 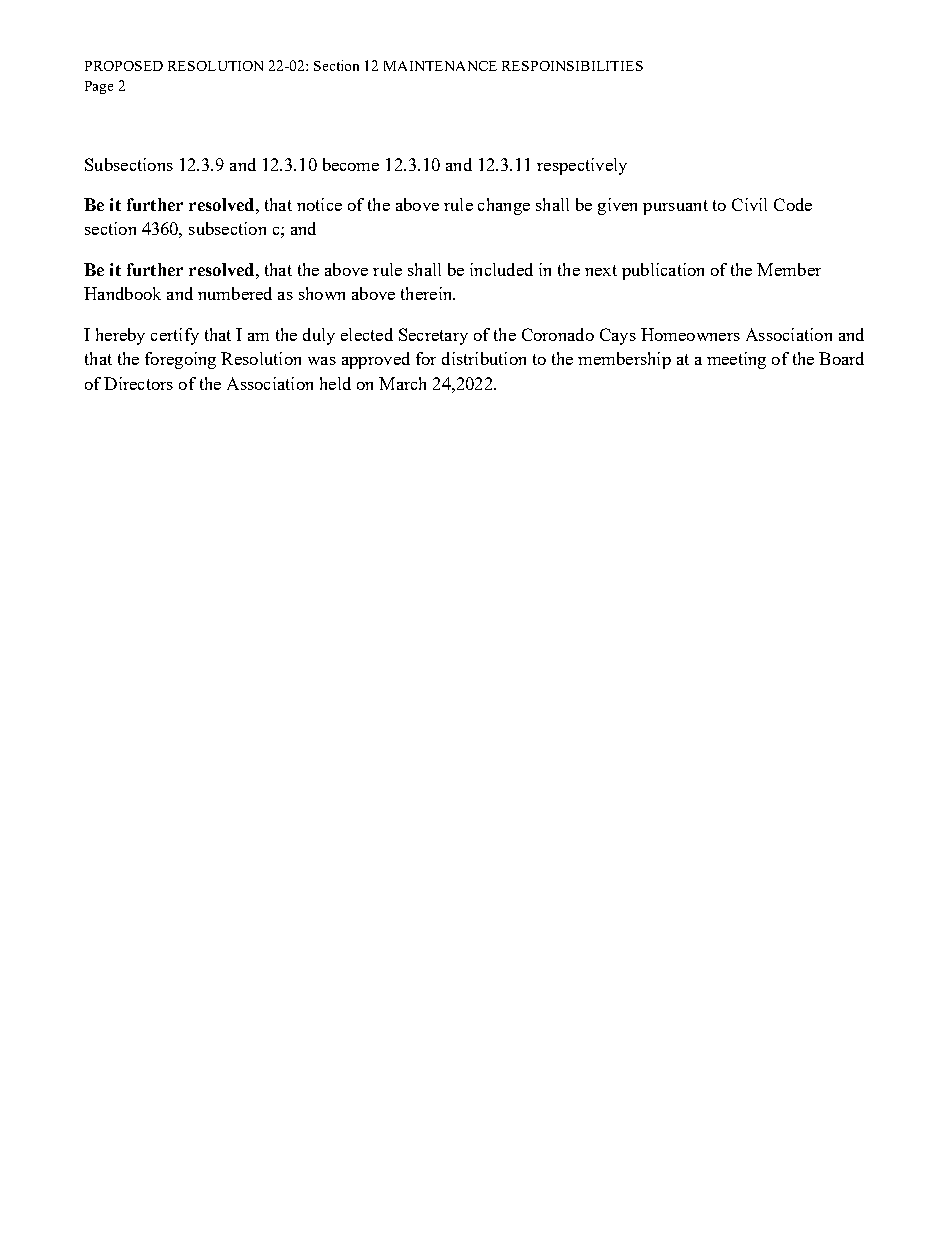 What do you see at coordinates (124, 66) in the screenshot?
I see `PROPOSED` at bounding box center [124, 66].
